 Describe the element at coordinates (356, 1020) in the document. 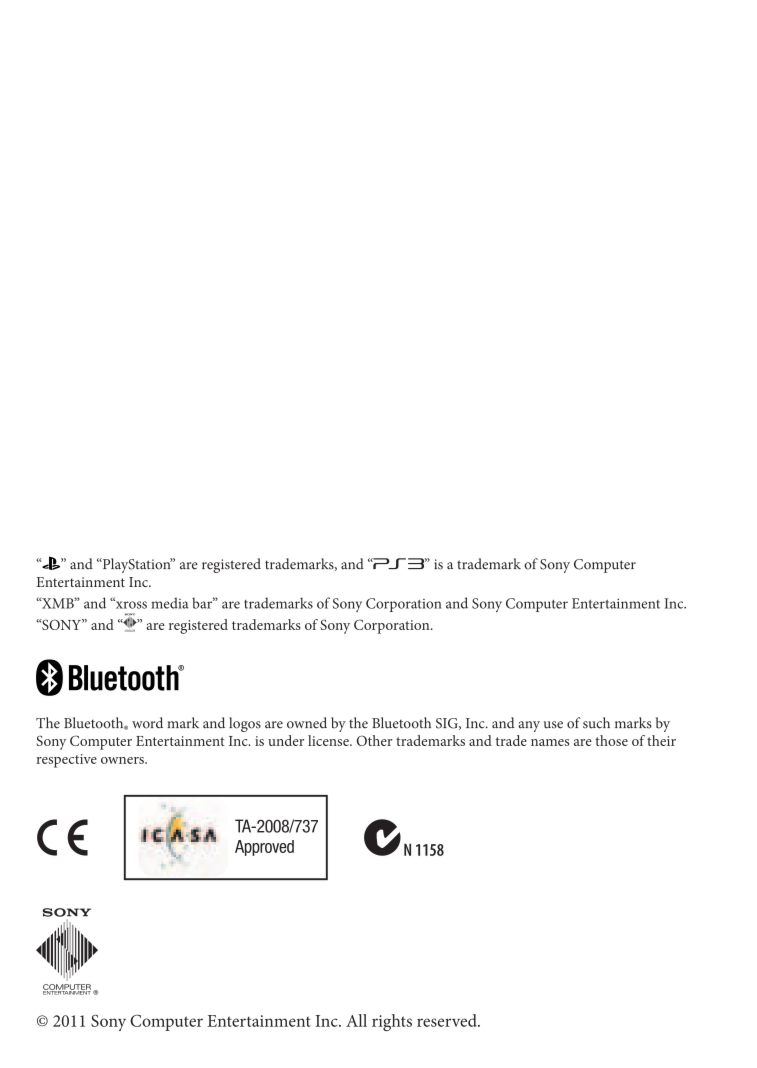

I see `All` at that location.
